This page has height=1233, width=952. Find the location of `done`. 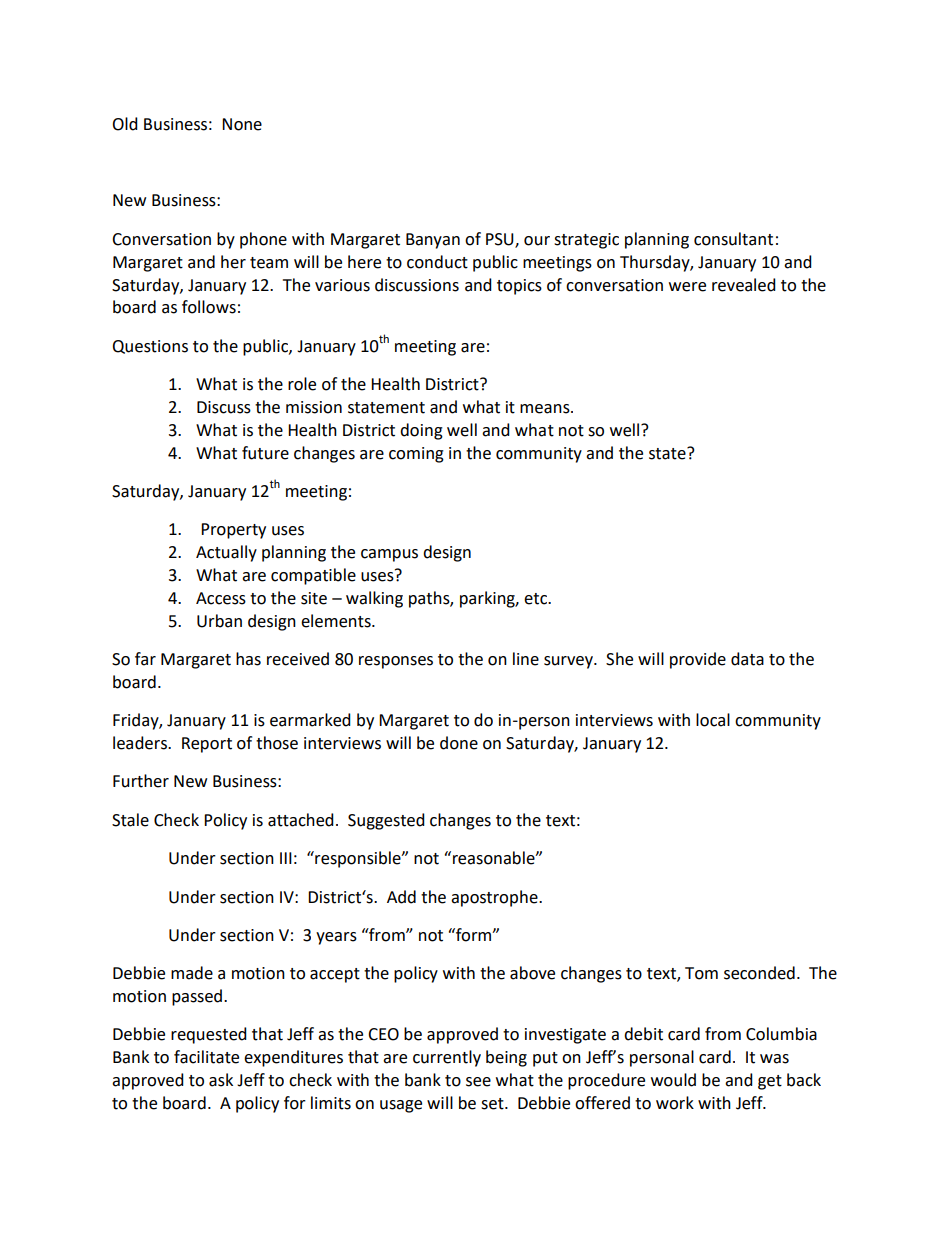

done is located at coordinates (459, 743).
